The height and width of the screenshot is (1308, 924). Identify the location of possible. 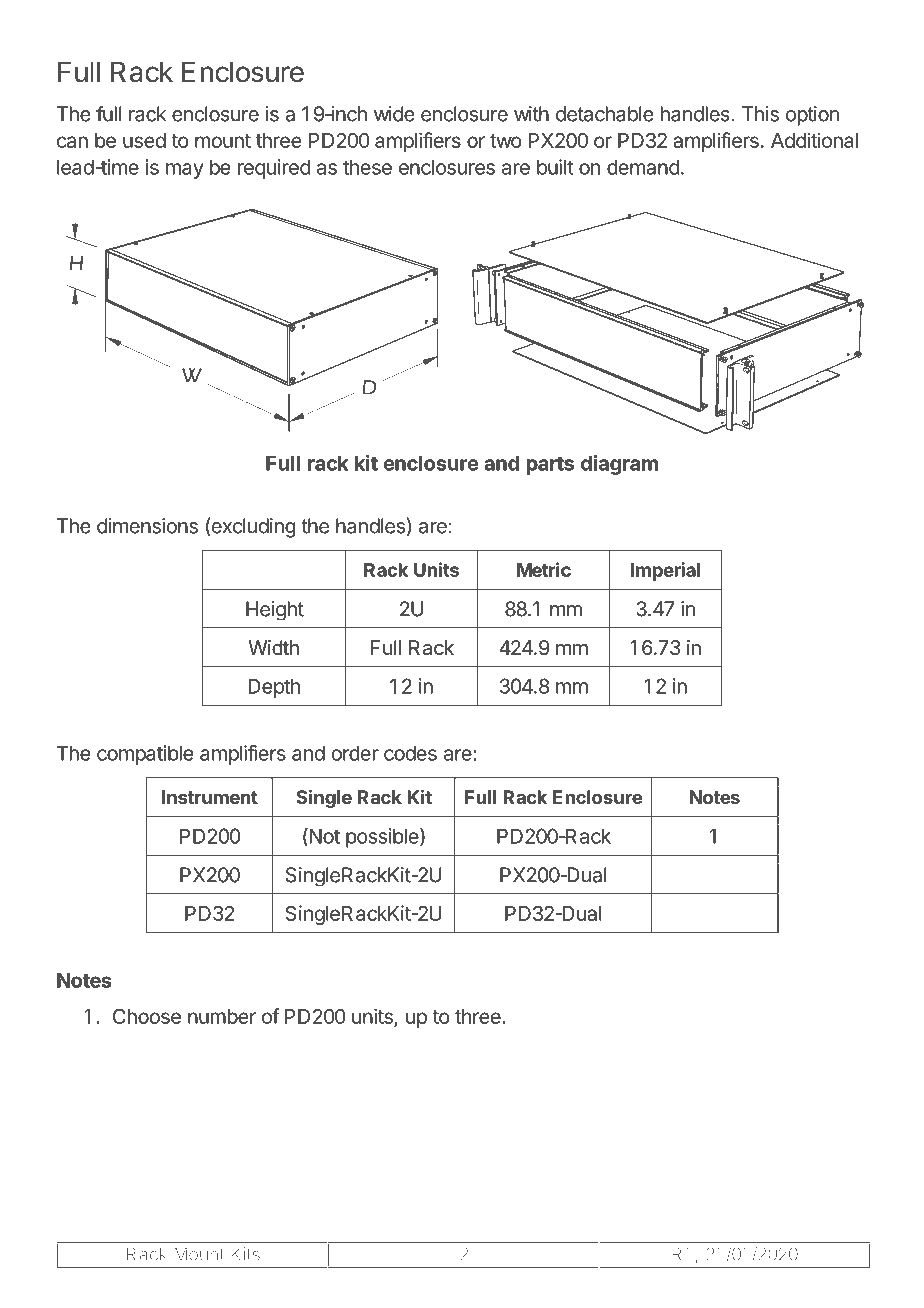
(383, 838).
